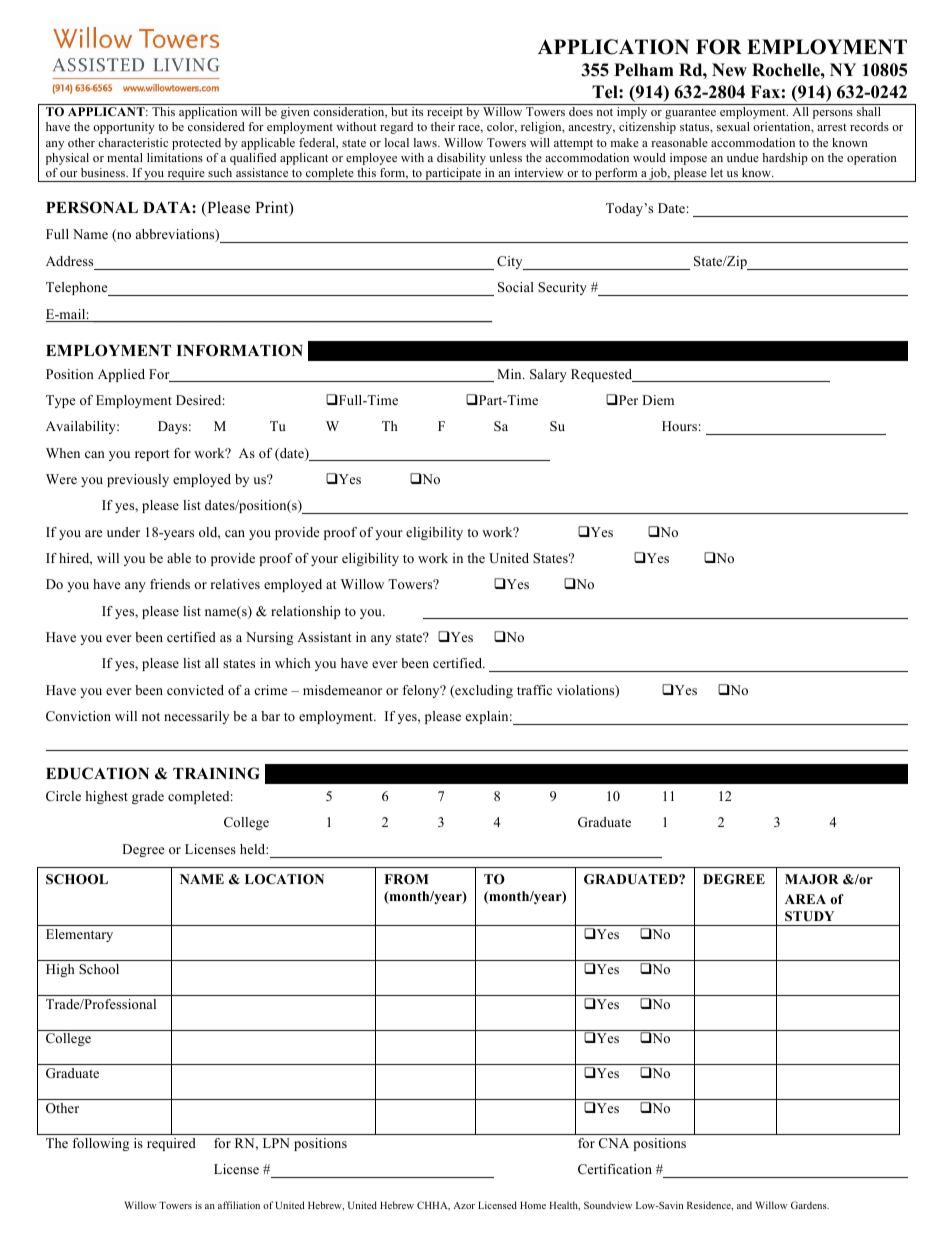 The width and height of the image is (952, 1233). I want to click on Home, so click(533, 1205).
